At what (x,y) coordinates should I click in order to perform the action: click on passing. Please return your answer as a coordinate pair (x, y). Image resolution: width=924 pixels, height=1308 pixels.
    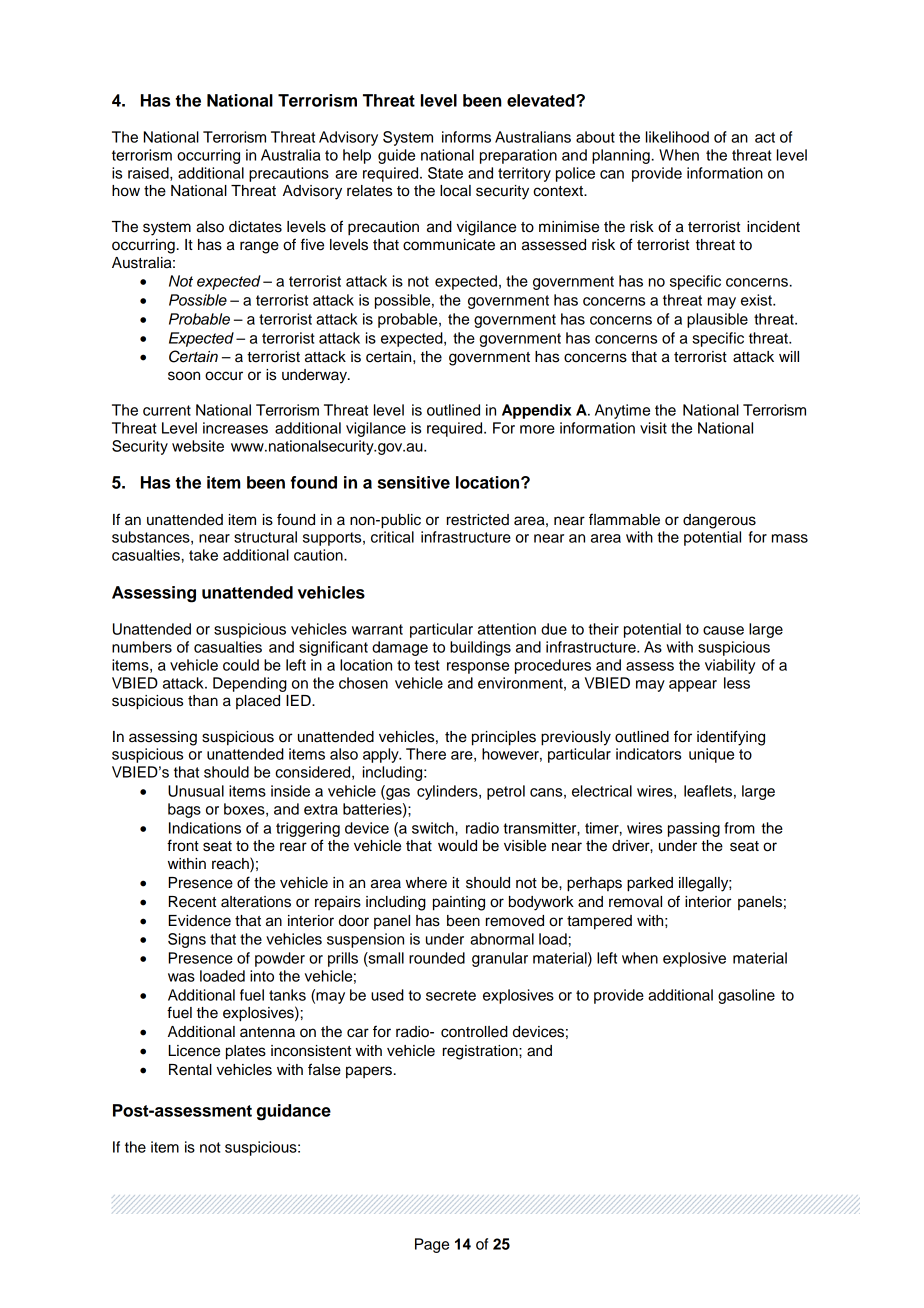
    Looking at the image, I should click on (694, 829).
